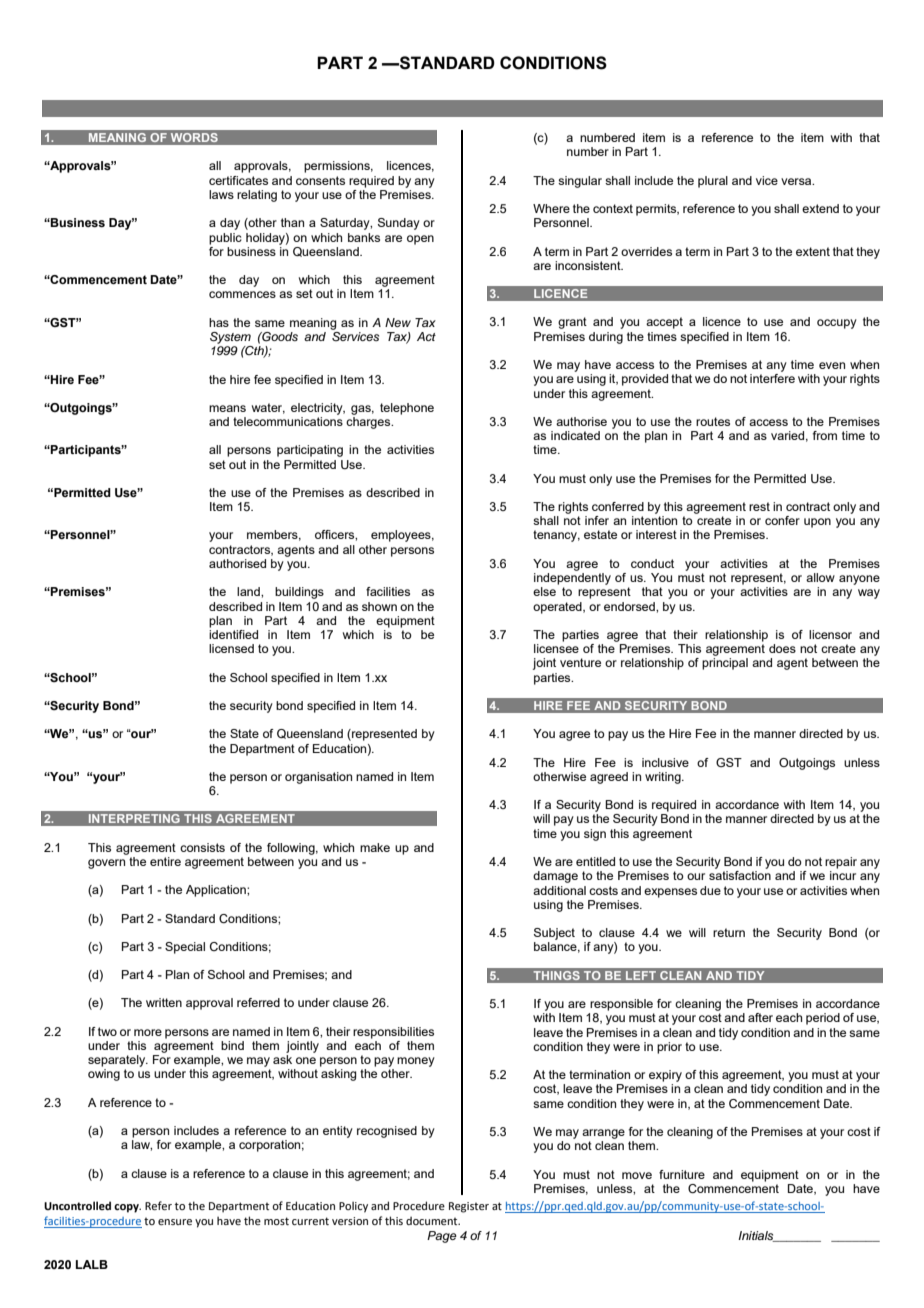 The width and height of the screenshot is (924, 1308). I want to click on entire, so click(165, 861).
